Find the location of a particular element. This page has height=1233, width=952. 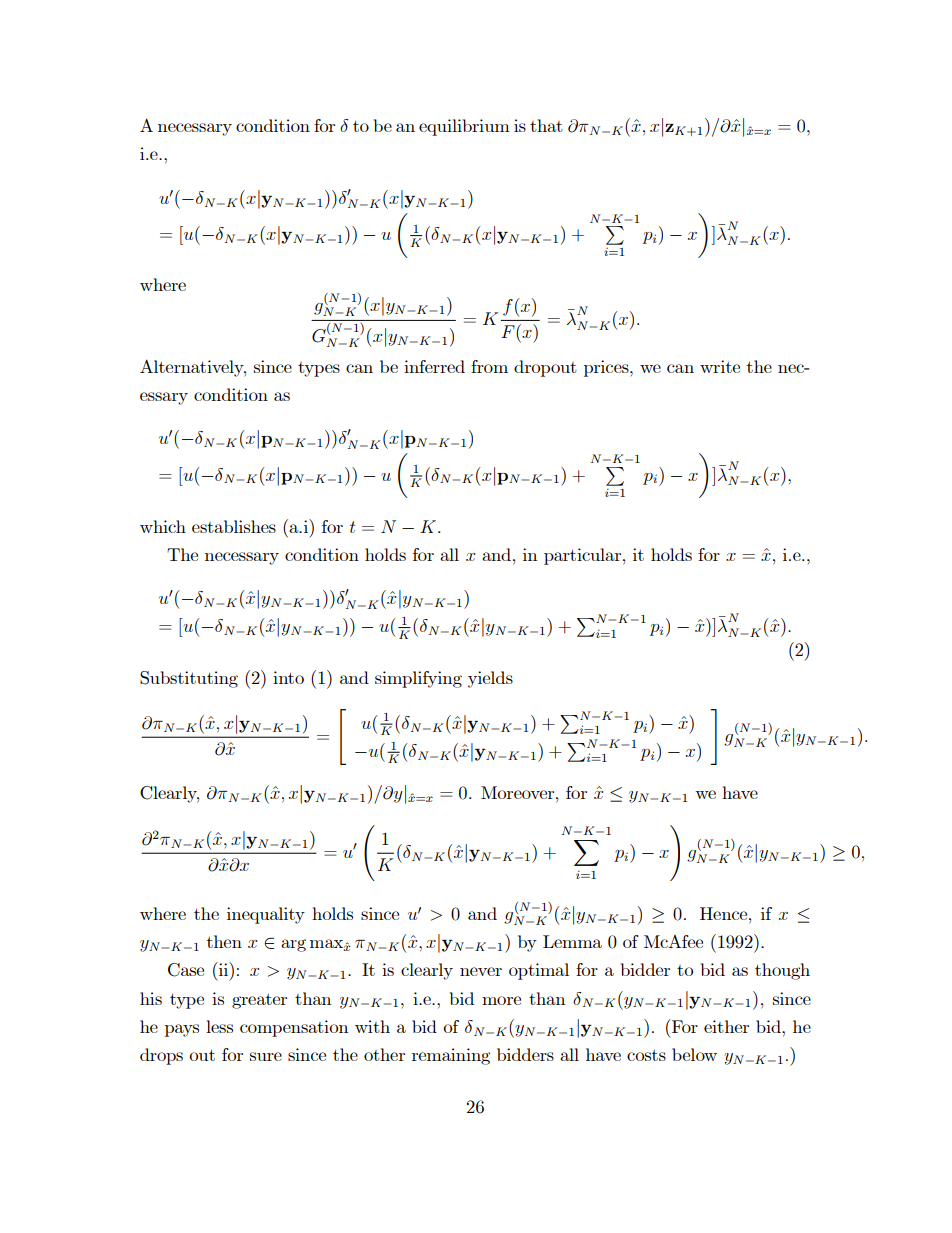

equilibrium is located at coordinates (464, 127).
